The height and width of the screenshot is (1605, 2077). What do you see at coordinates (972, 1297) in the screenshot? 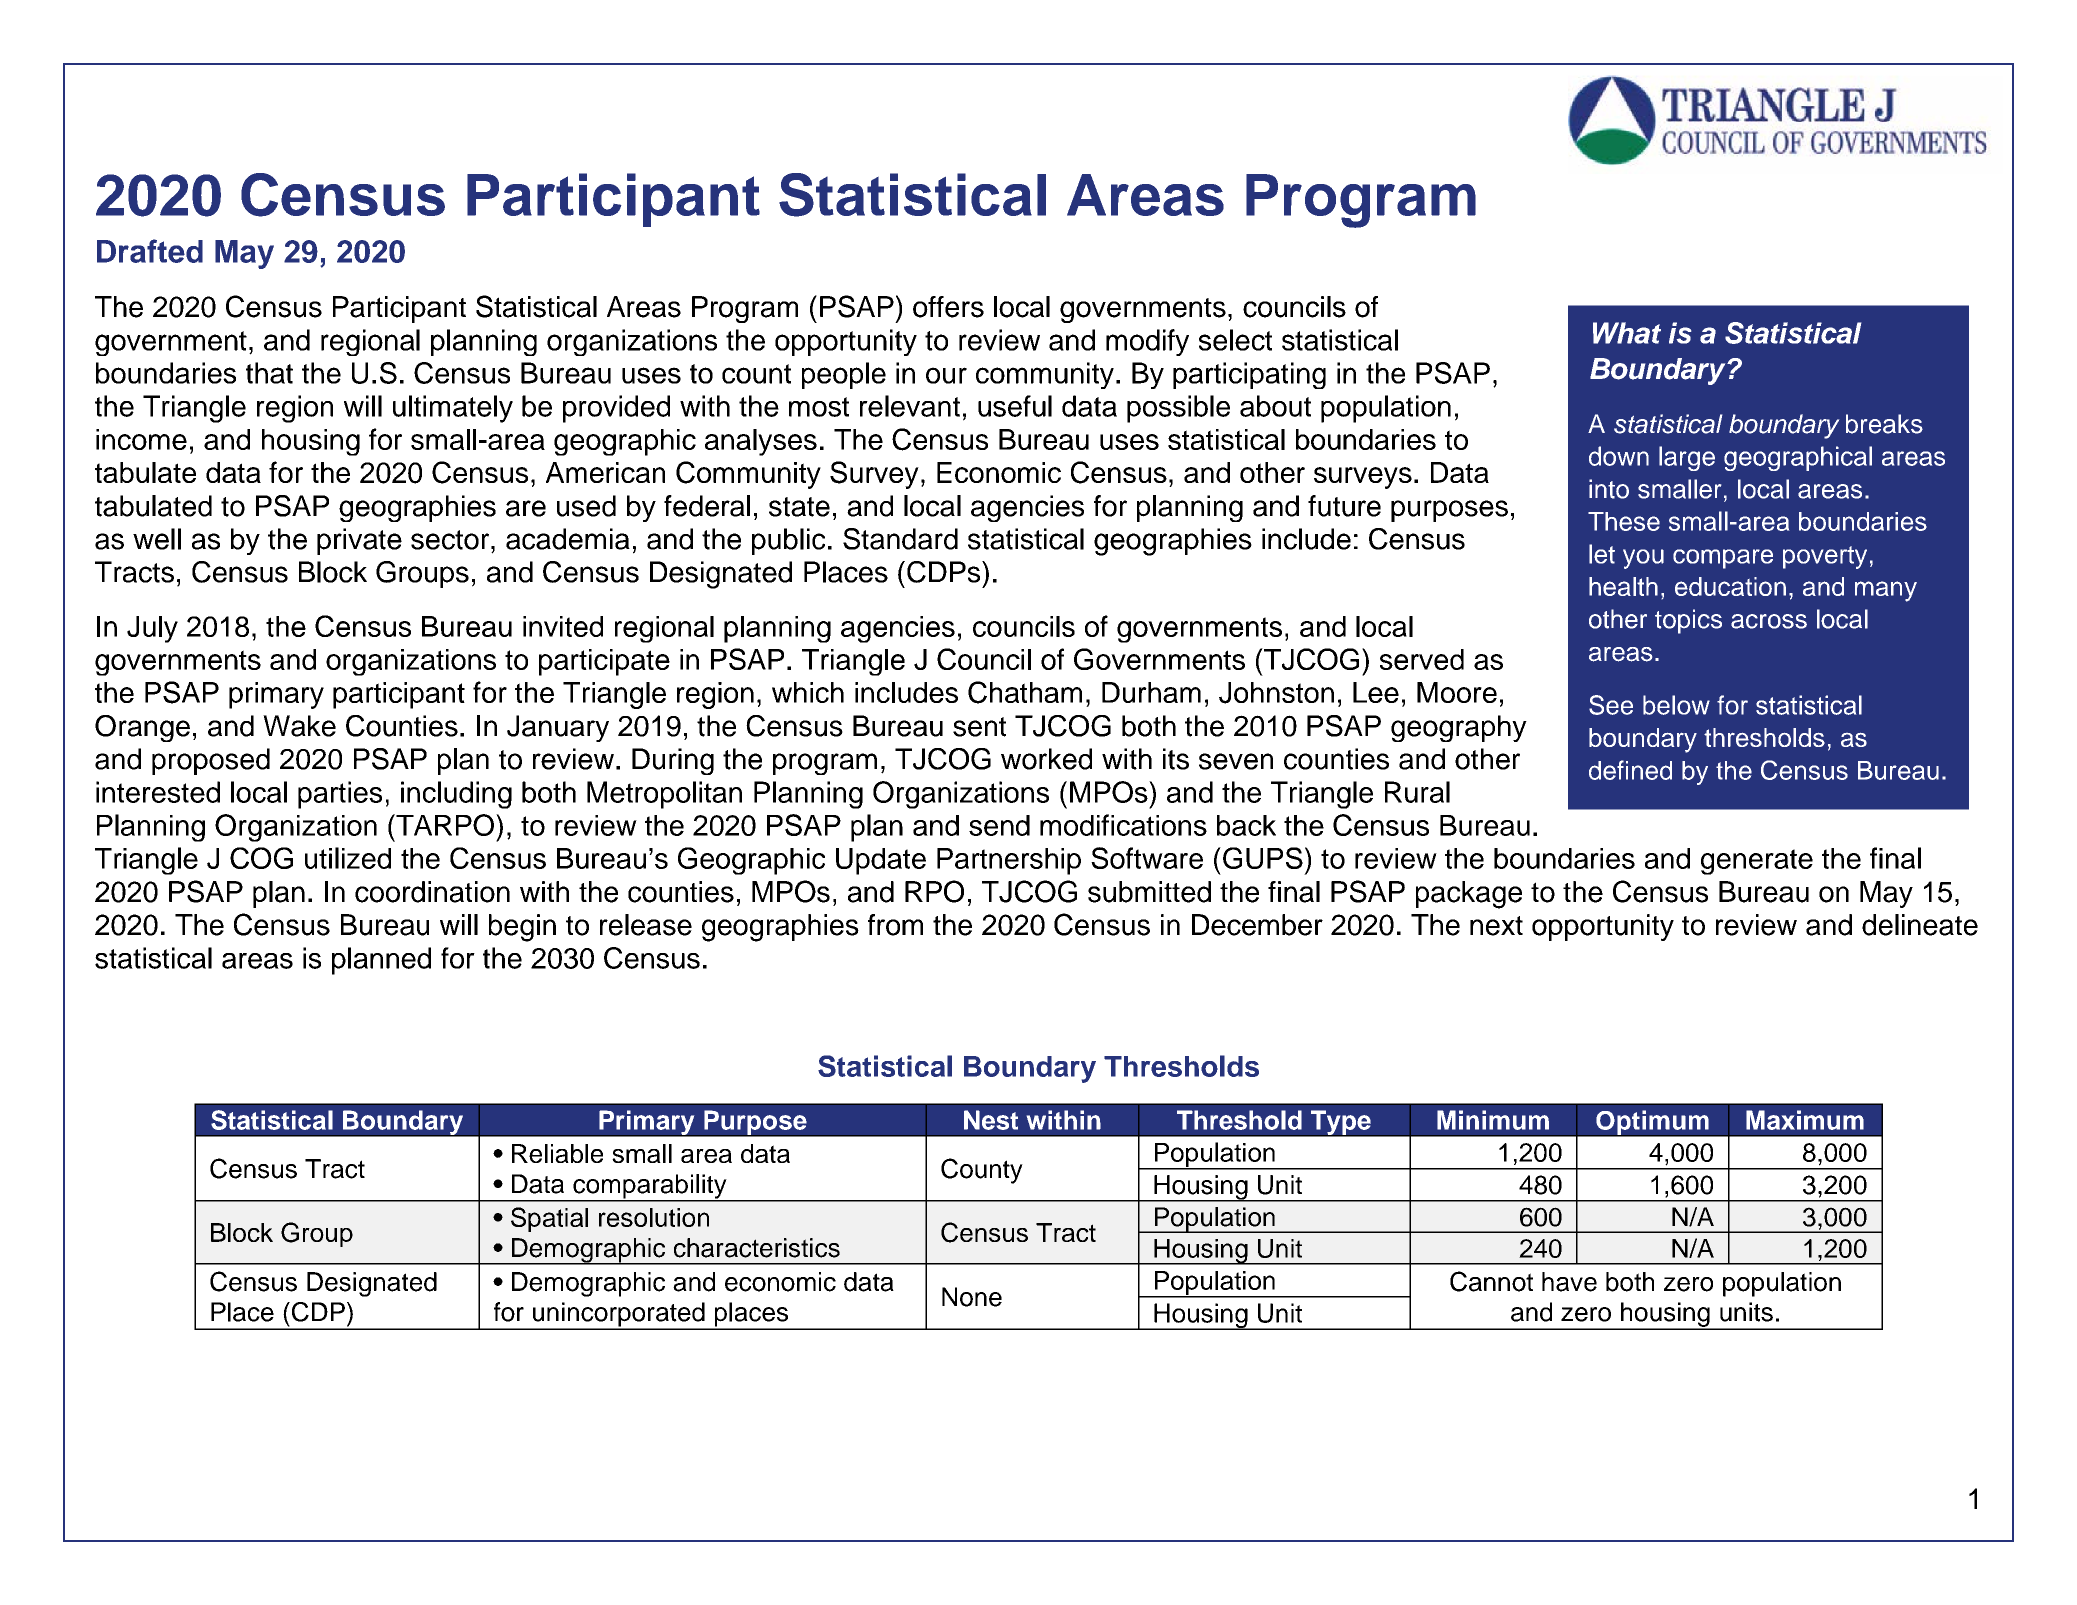
I see `None` at bounding box center [972, 1297].
